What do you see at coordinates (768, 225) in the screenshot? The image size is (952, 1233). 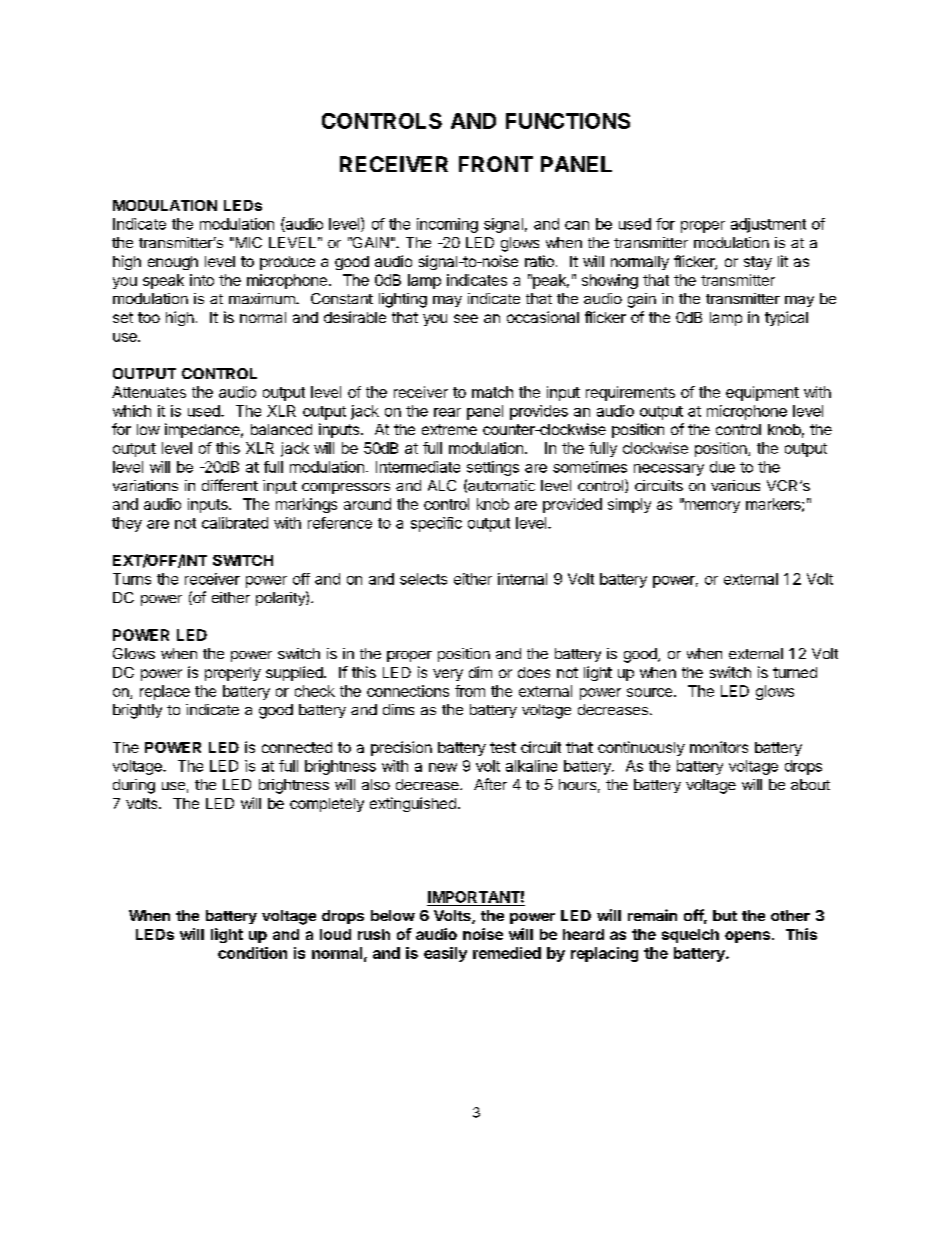 I see `adjustment` at bounding box center [768, 225].
